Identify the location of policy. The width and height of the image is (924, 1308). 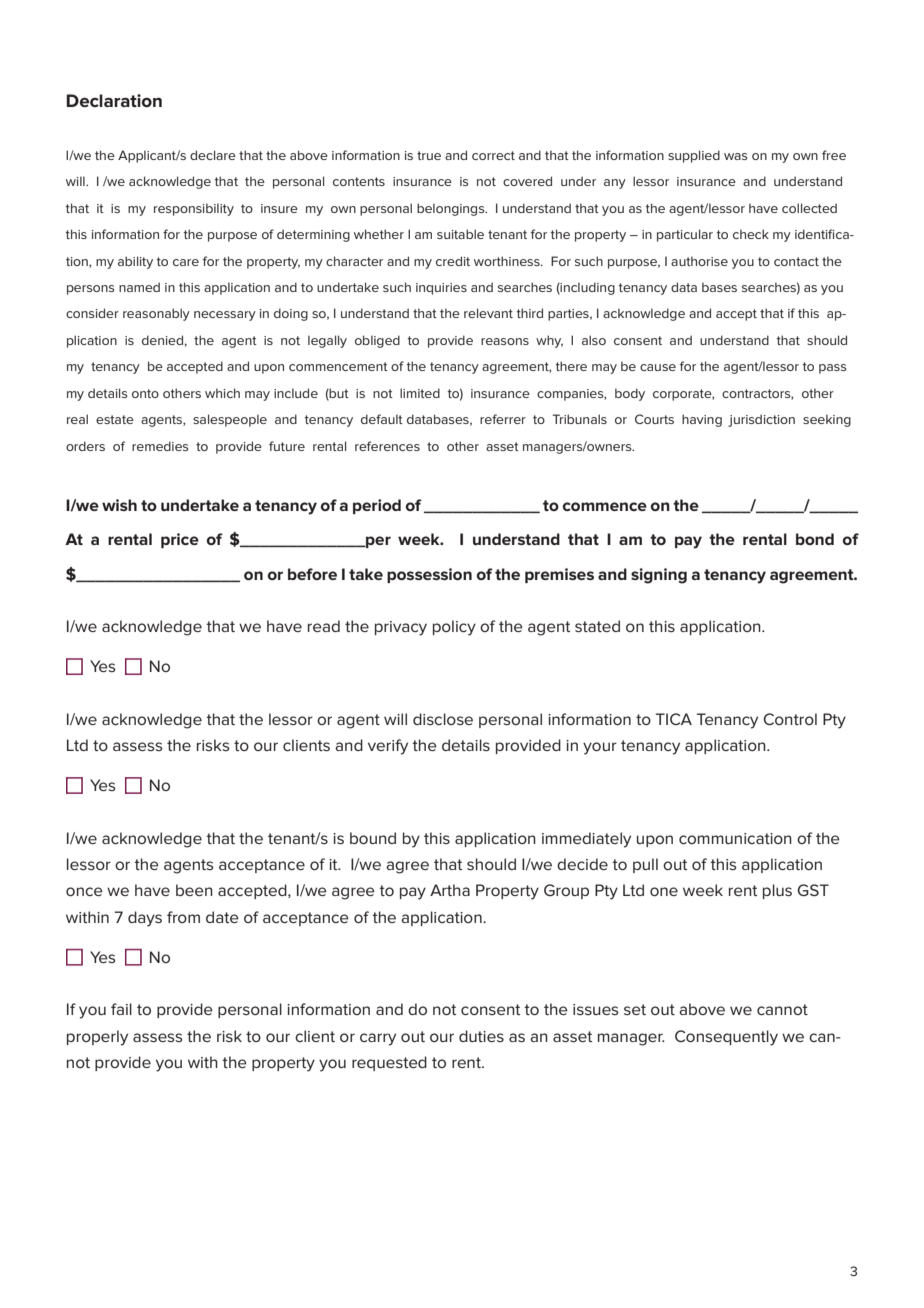
(454, 628).
